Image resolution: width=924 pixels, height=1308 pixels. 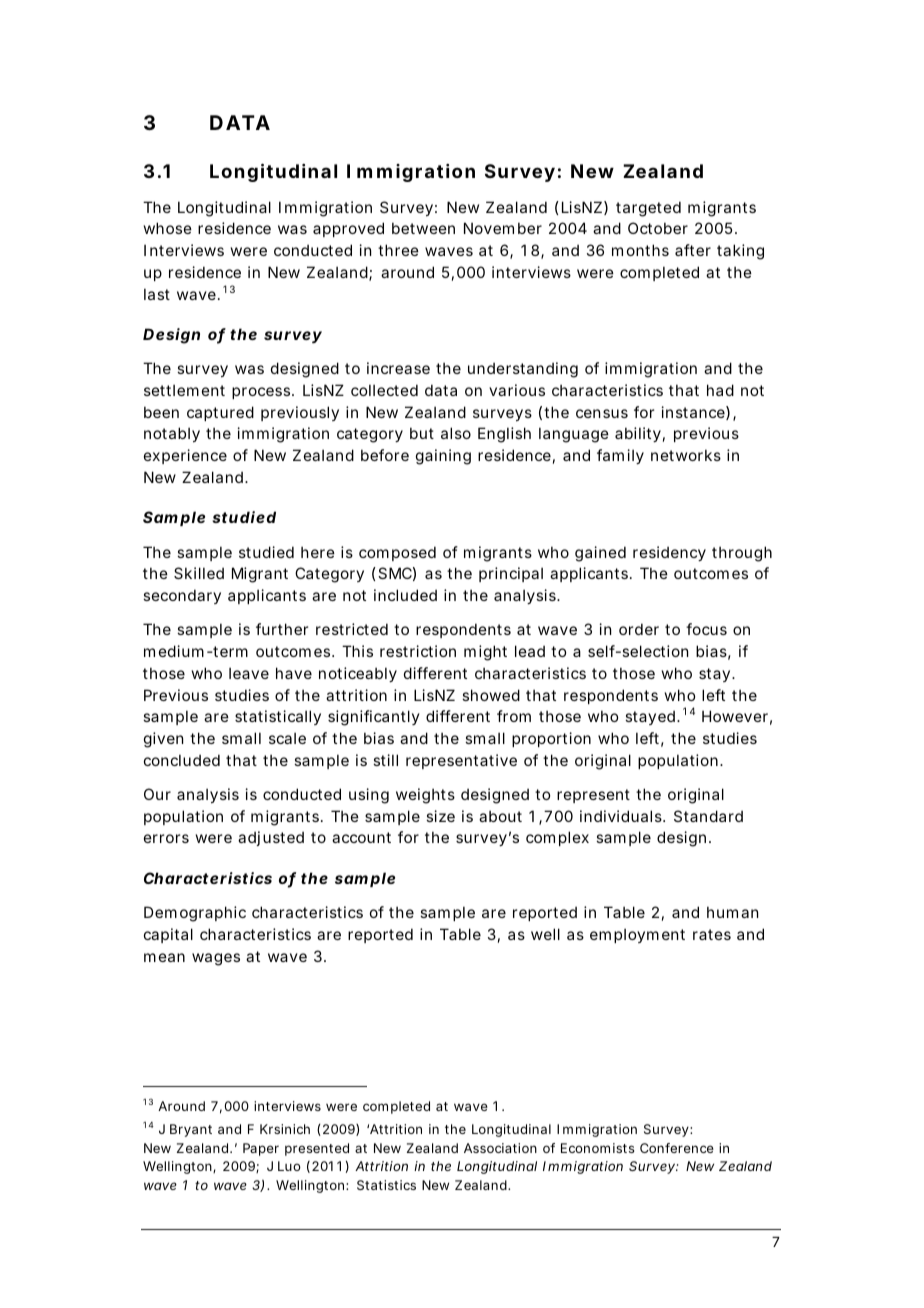 What do you see at coordinates (491, 695) in the screenshot?
I see `showed` at bounding box center [491, 695].
